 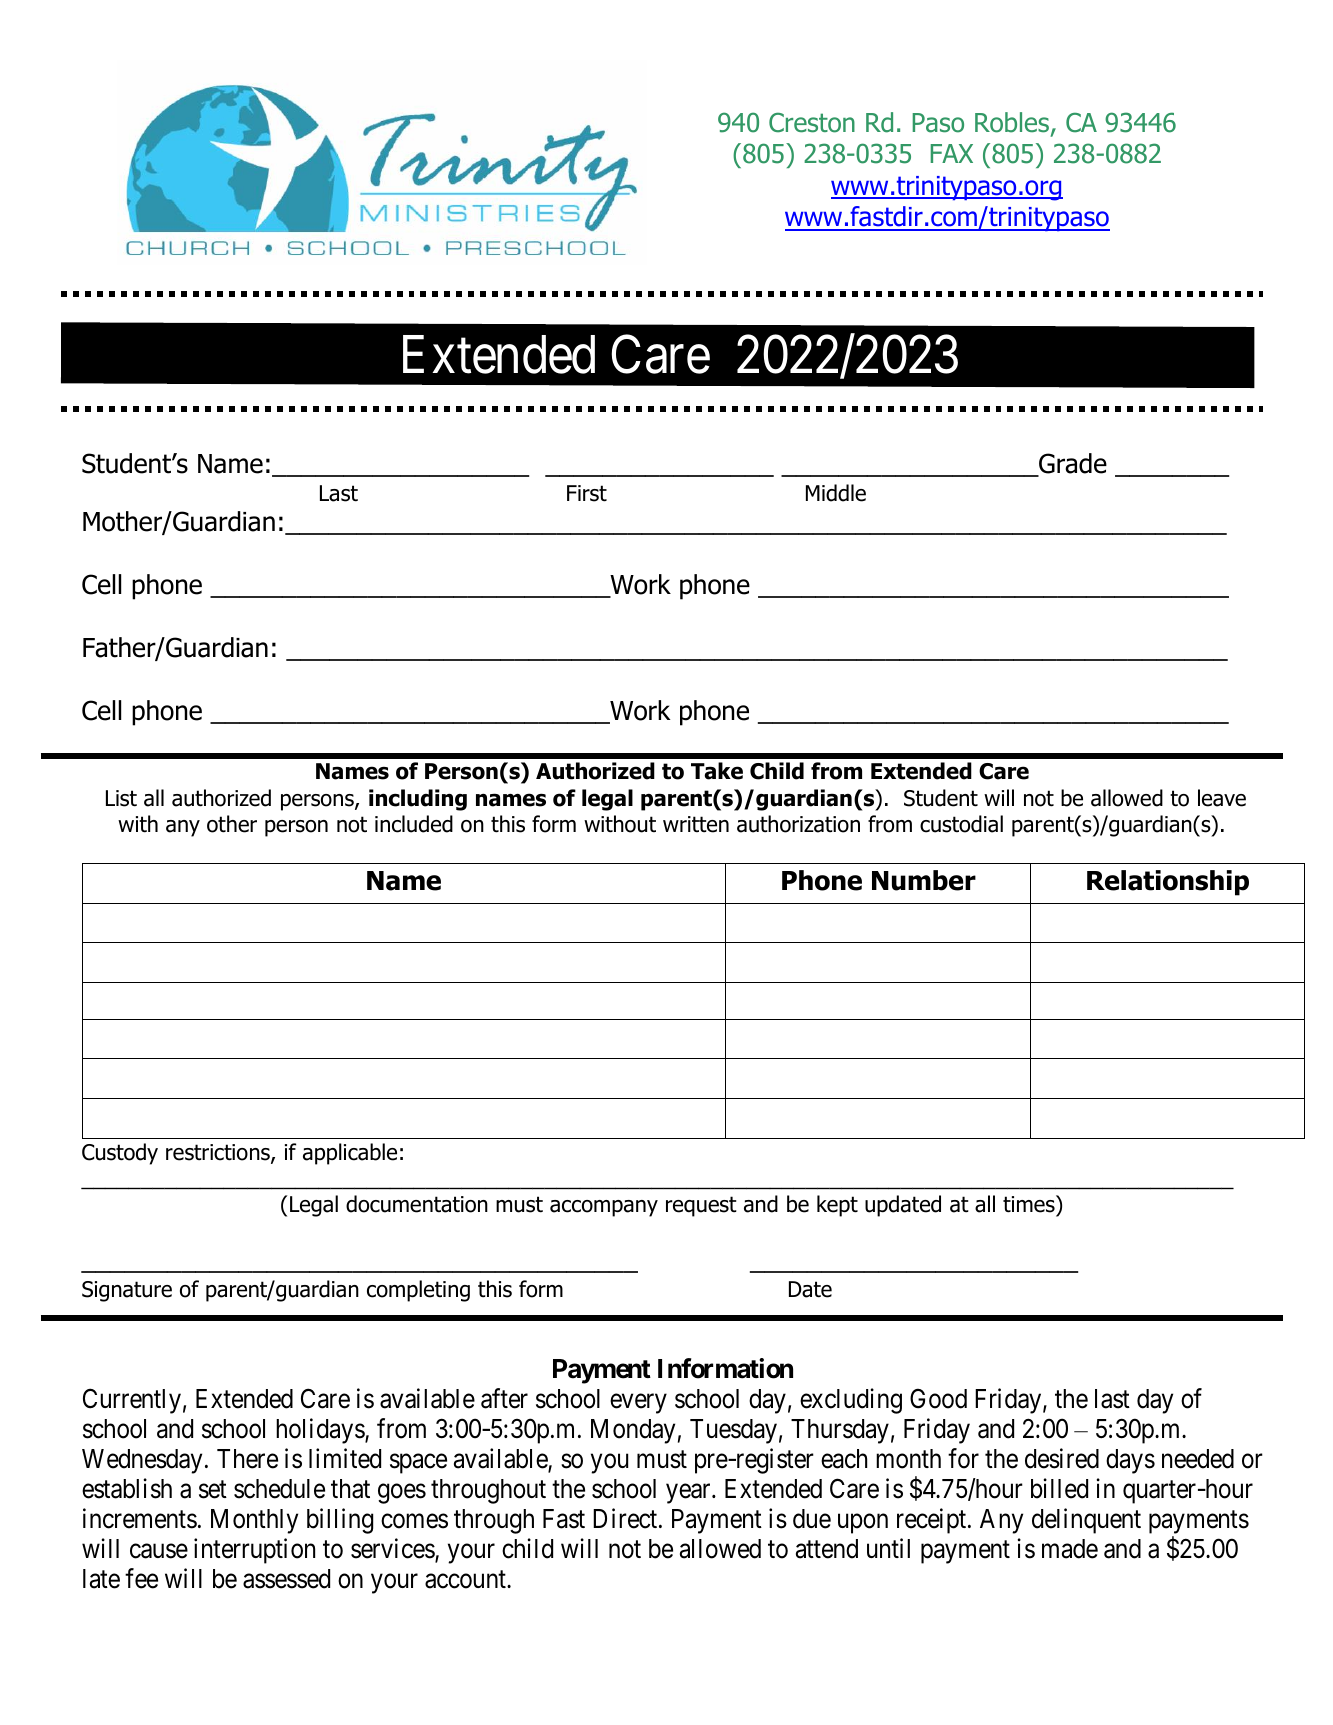 I want to click on First, so click(x=587, y=493).
